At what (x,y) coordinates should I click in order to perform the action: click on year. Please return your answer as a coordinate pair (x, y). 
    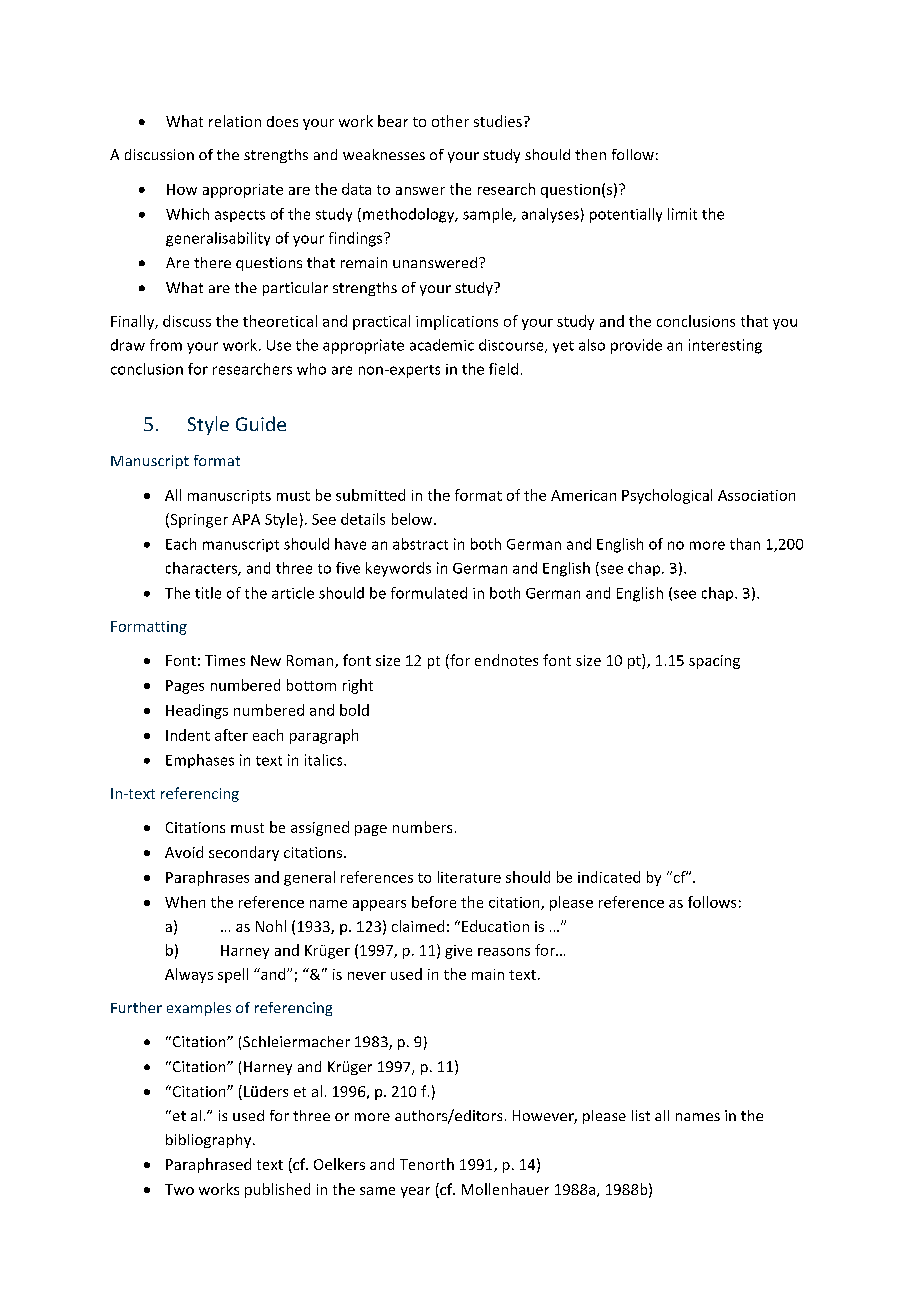
    Looking at the image, I should click on (415, 1192).
